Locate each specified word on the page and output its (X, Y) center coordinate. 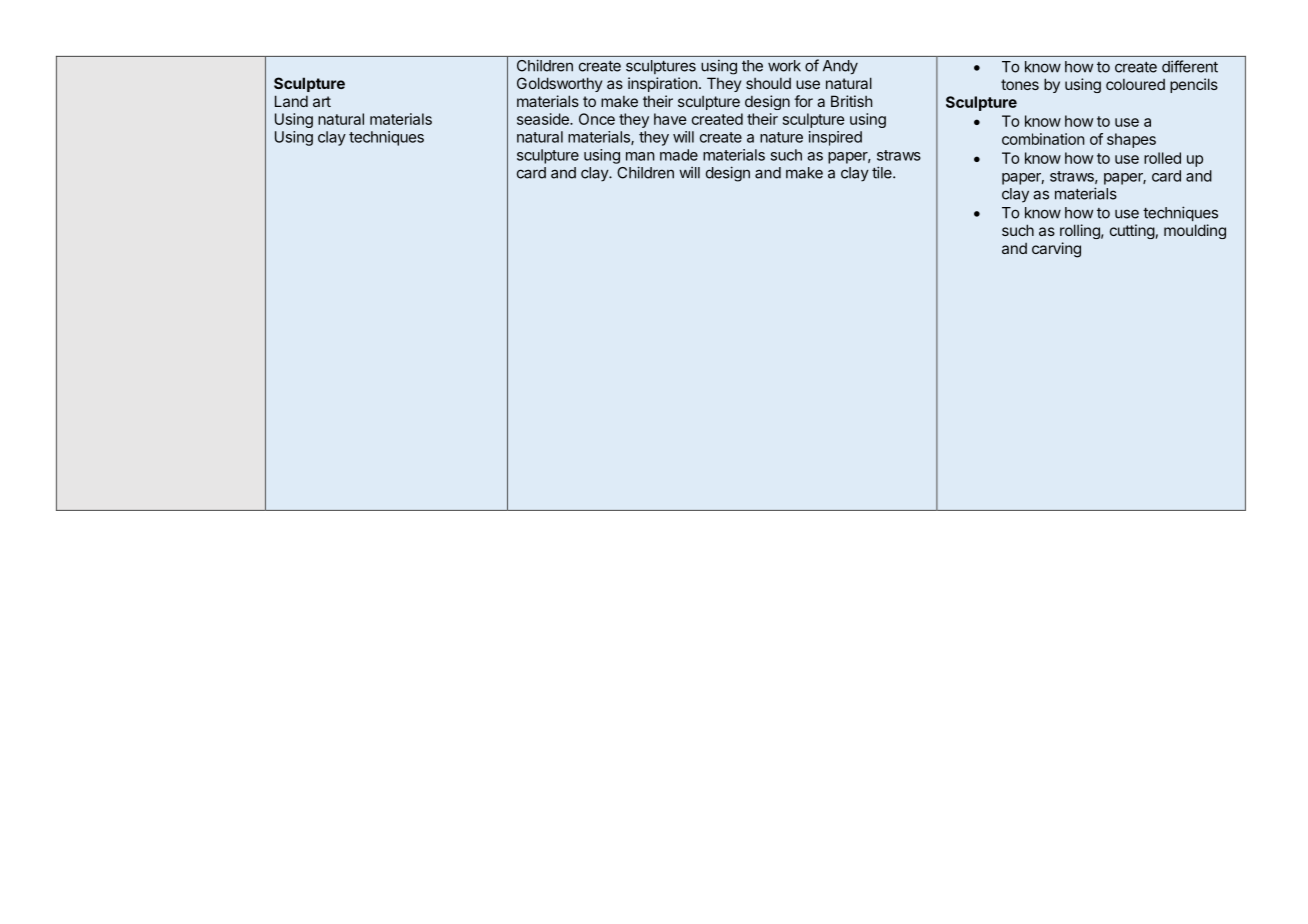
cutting (1132, 231)
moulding (1195, 231)
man (640, 156)
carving (1056, 250)
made (679, 155)
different (1190, 66)
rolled (1162, 158)
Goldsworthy (559, 84)
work (784, 66)
